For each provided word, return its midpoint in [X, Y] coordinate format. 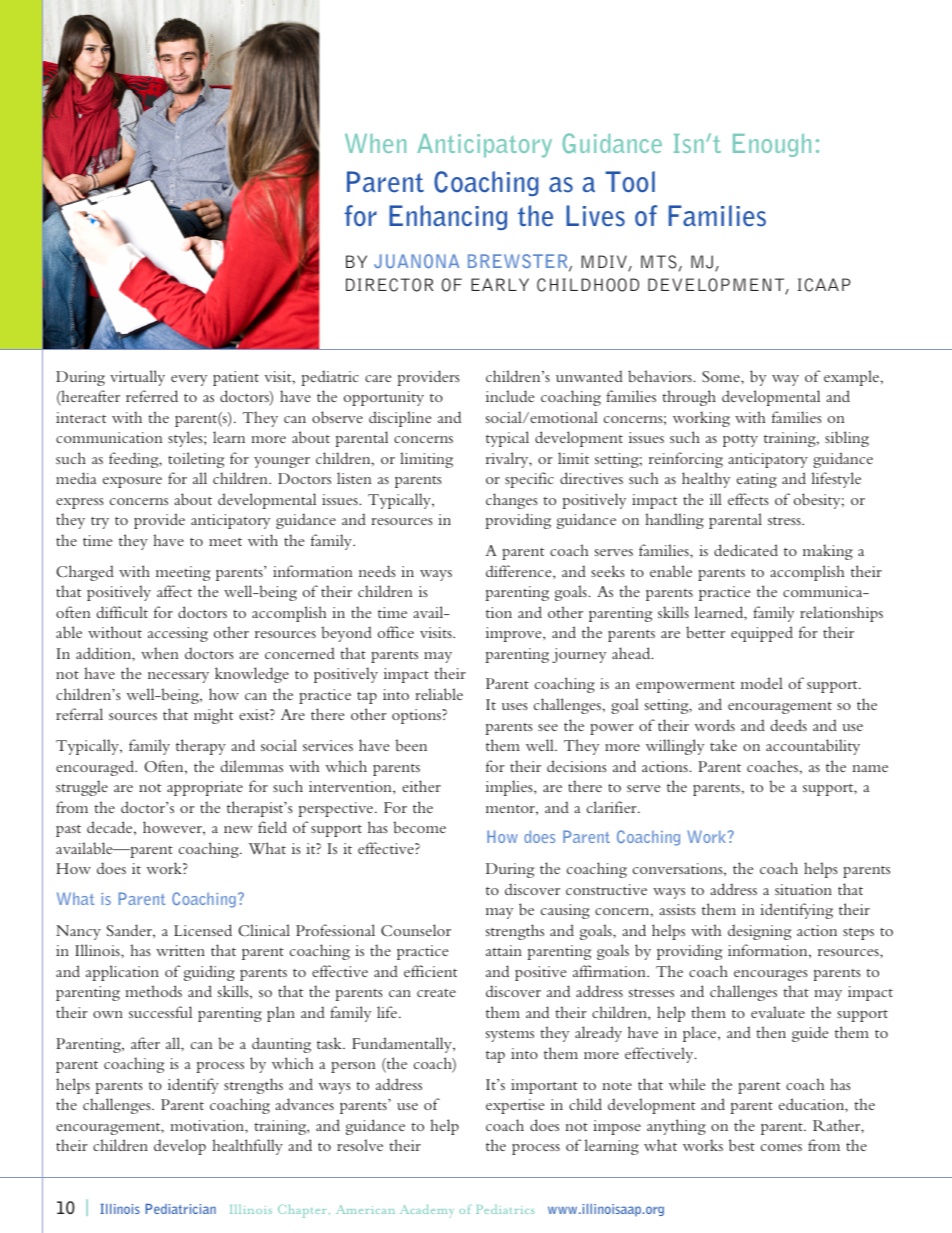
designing [759, 932]
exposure [132, 482]
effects [748, 499]
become [419, 827]
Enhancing [448, 217]
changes [512, 501]
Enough [772, 145]
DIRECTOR [389, 285]
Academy [427, 1211]
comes [781, 1147]
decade [111, 827]
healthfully [247, 1147]
